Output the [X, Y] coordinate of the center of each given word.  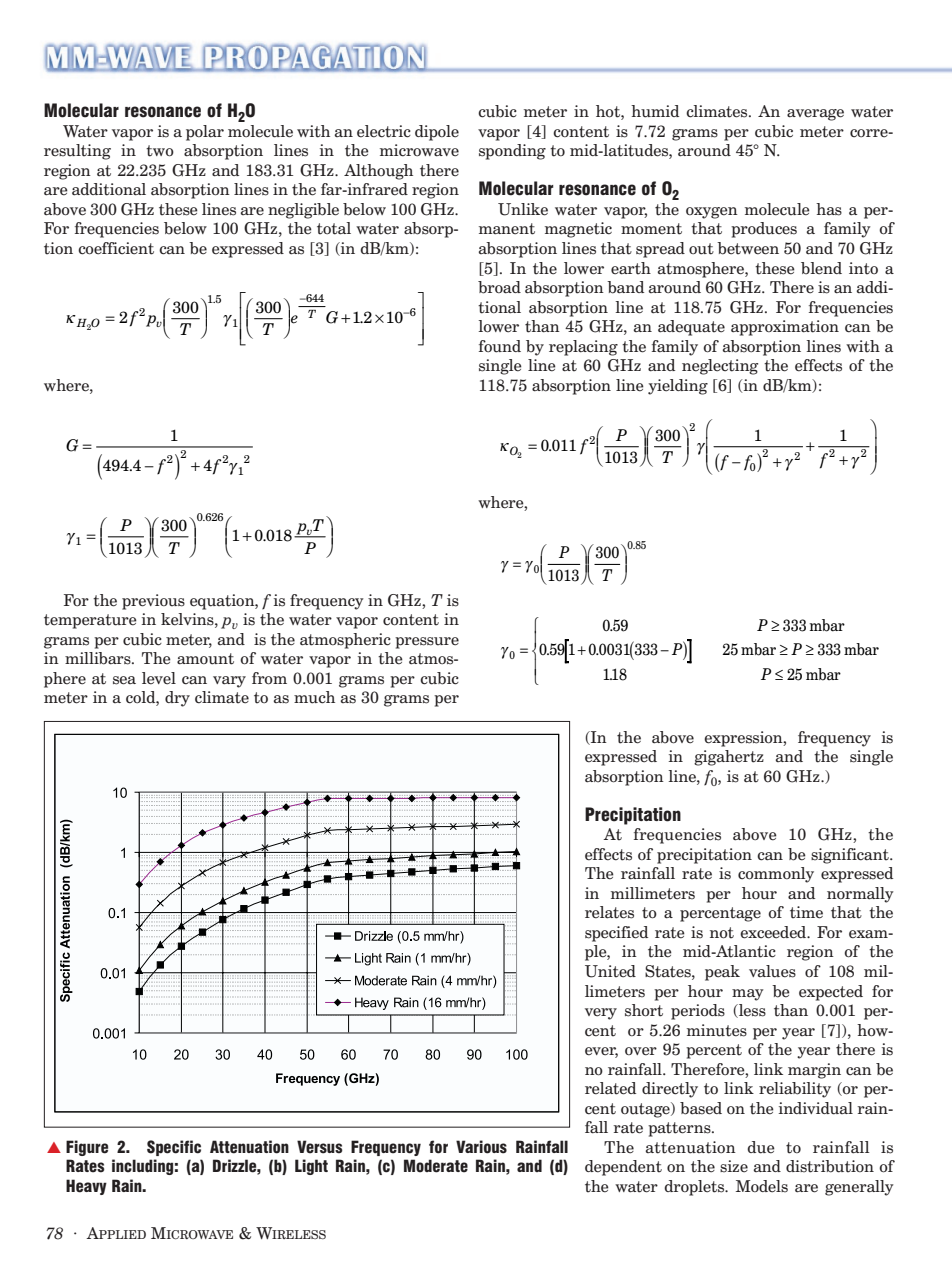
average [815, 115]
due [761, 1147]
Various [481, 1147]
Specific [174, 1148]
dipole [437, 133]
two [160, 151]
